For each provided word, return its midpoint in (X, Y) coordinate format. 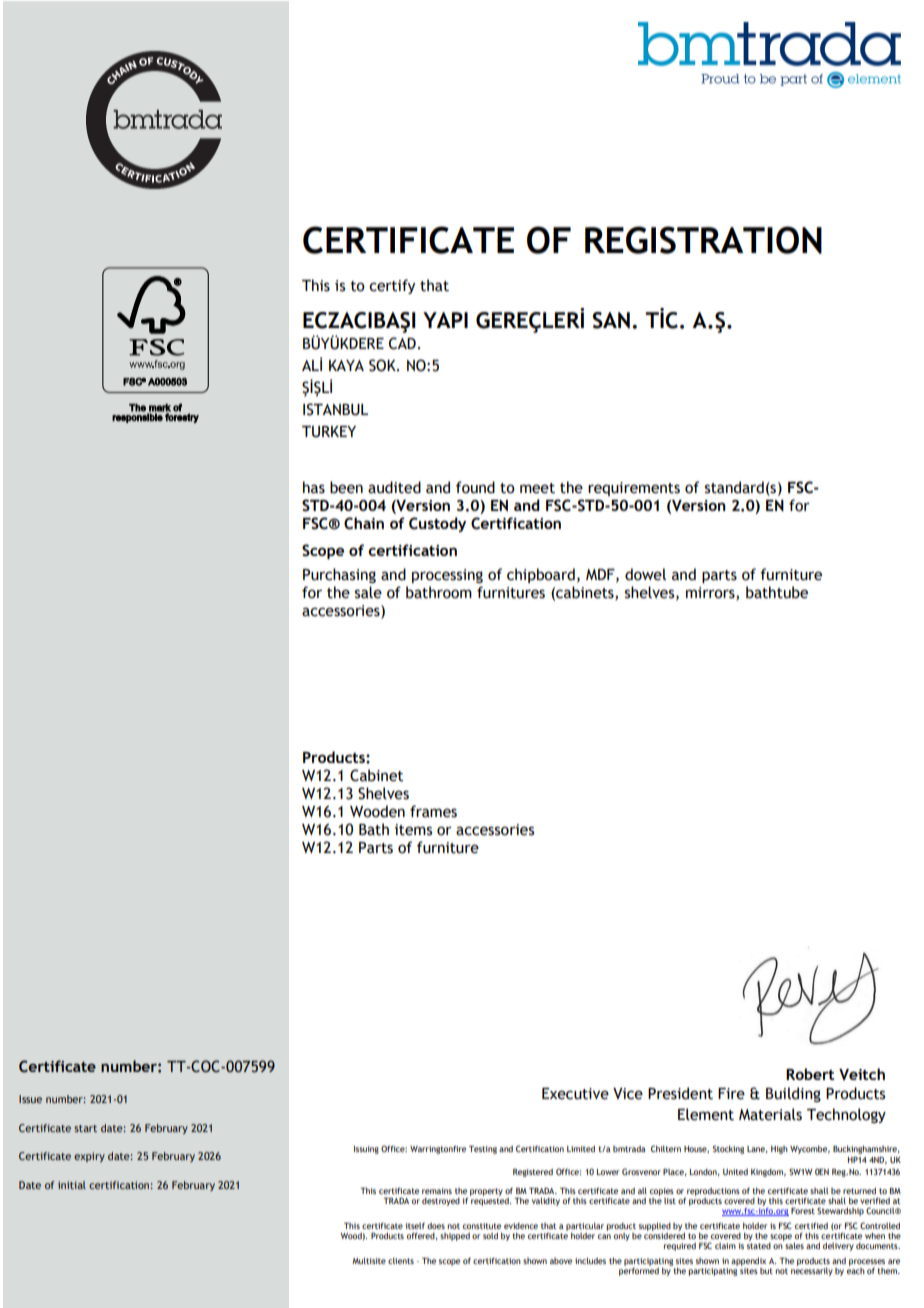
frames (433, 811)
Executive (575, 1094)
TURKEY (329, 432)
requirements (634, 489)
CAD (402, 343)
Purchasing (339, 575)
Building (793, 1094)
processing (447, 576)
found (475, 487)
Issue (30, 1099)
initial (72, 1185)
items (413, 830)
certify (392, 286)
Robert (810, 1074)
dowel (645, 574)
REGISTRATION (703, 240)
